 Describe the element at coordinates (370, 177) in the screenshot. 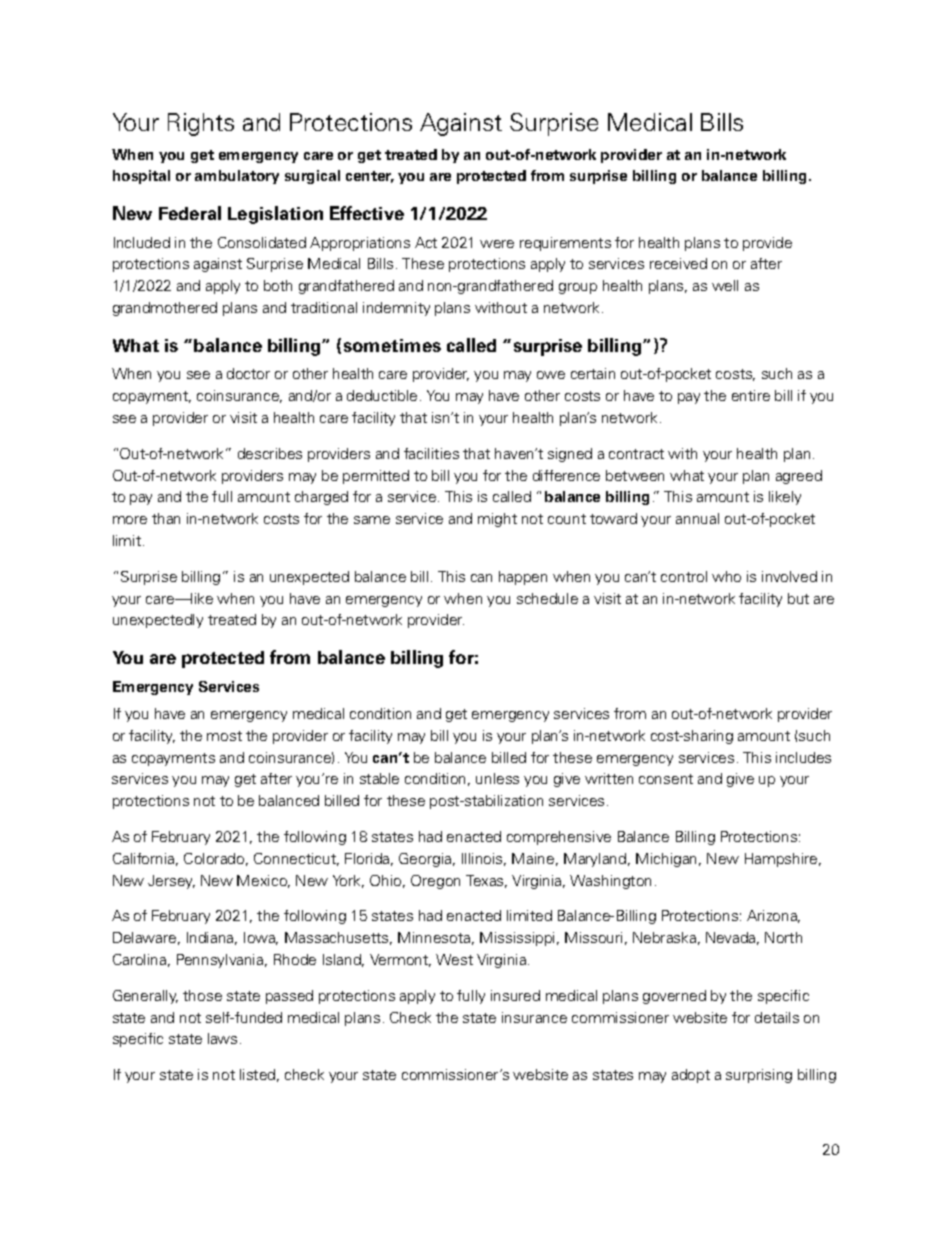

I see `center` at that location.
